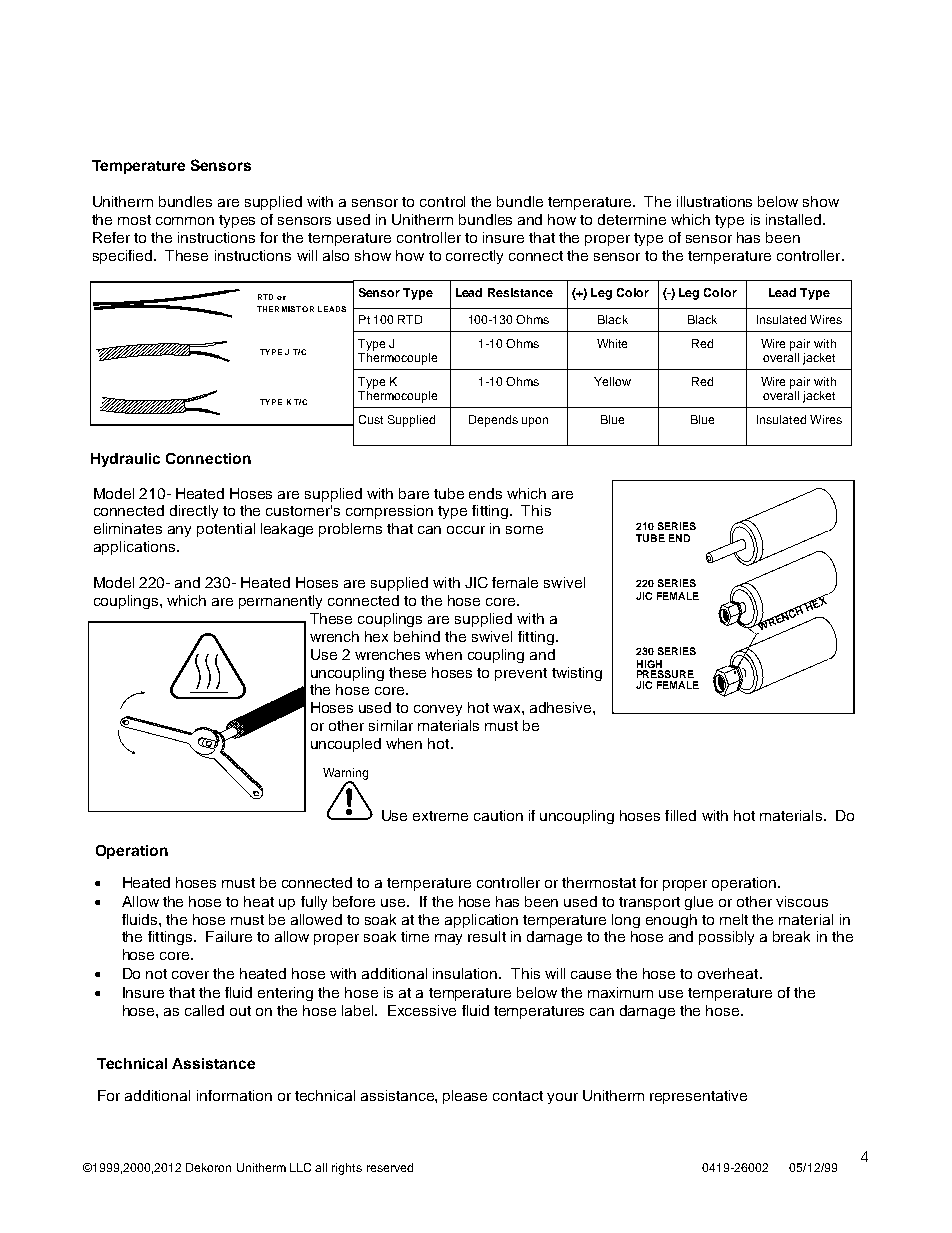  I want to click on information, so click(234, 1095).
